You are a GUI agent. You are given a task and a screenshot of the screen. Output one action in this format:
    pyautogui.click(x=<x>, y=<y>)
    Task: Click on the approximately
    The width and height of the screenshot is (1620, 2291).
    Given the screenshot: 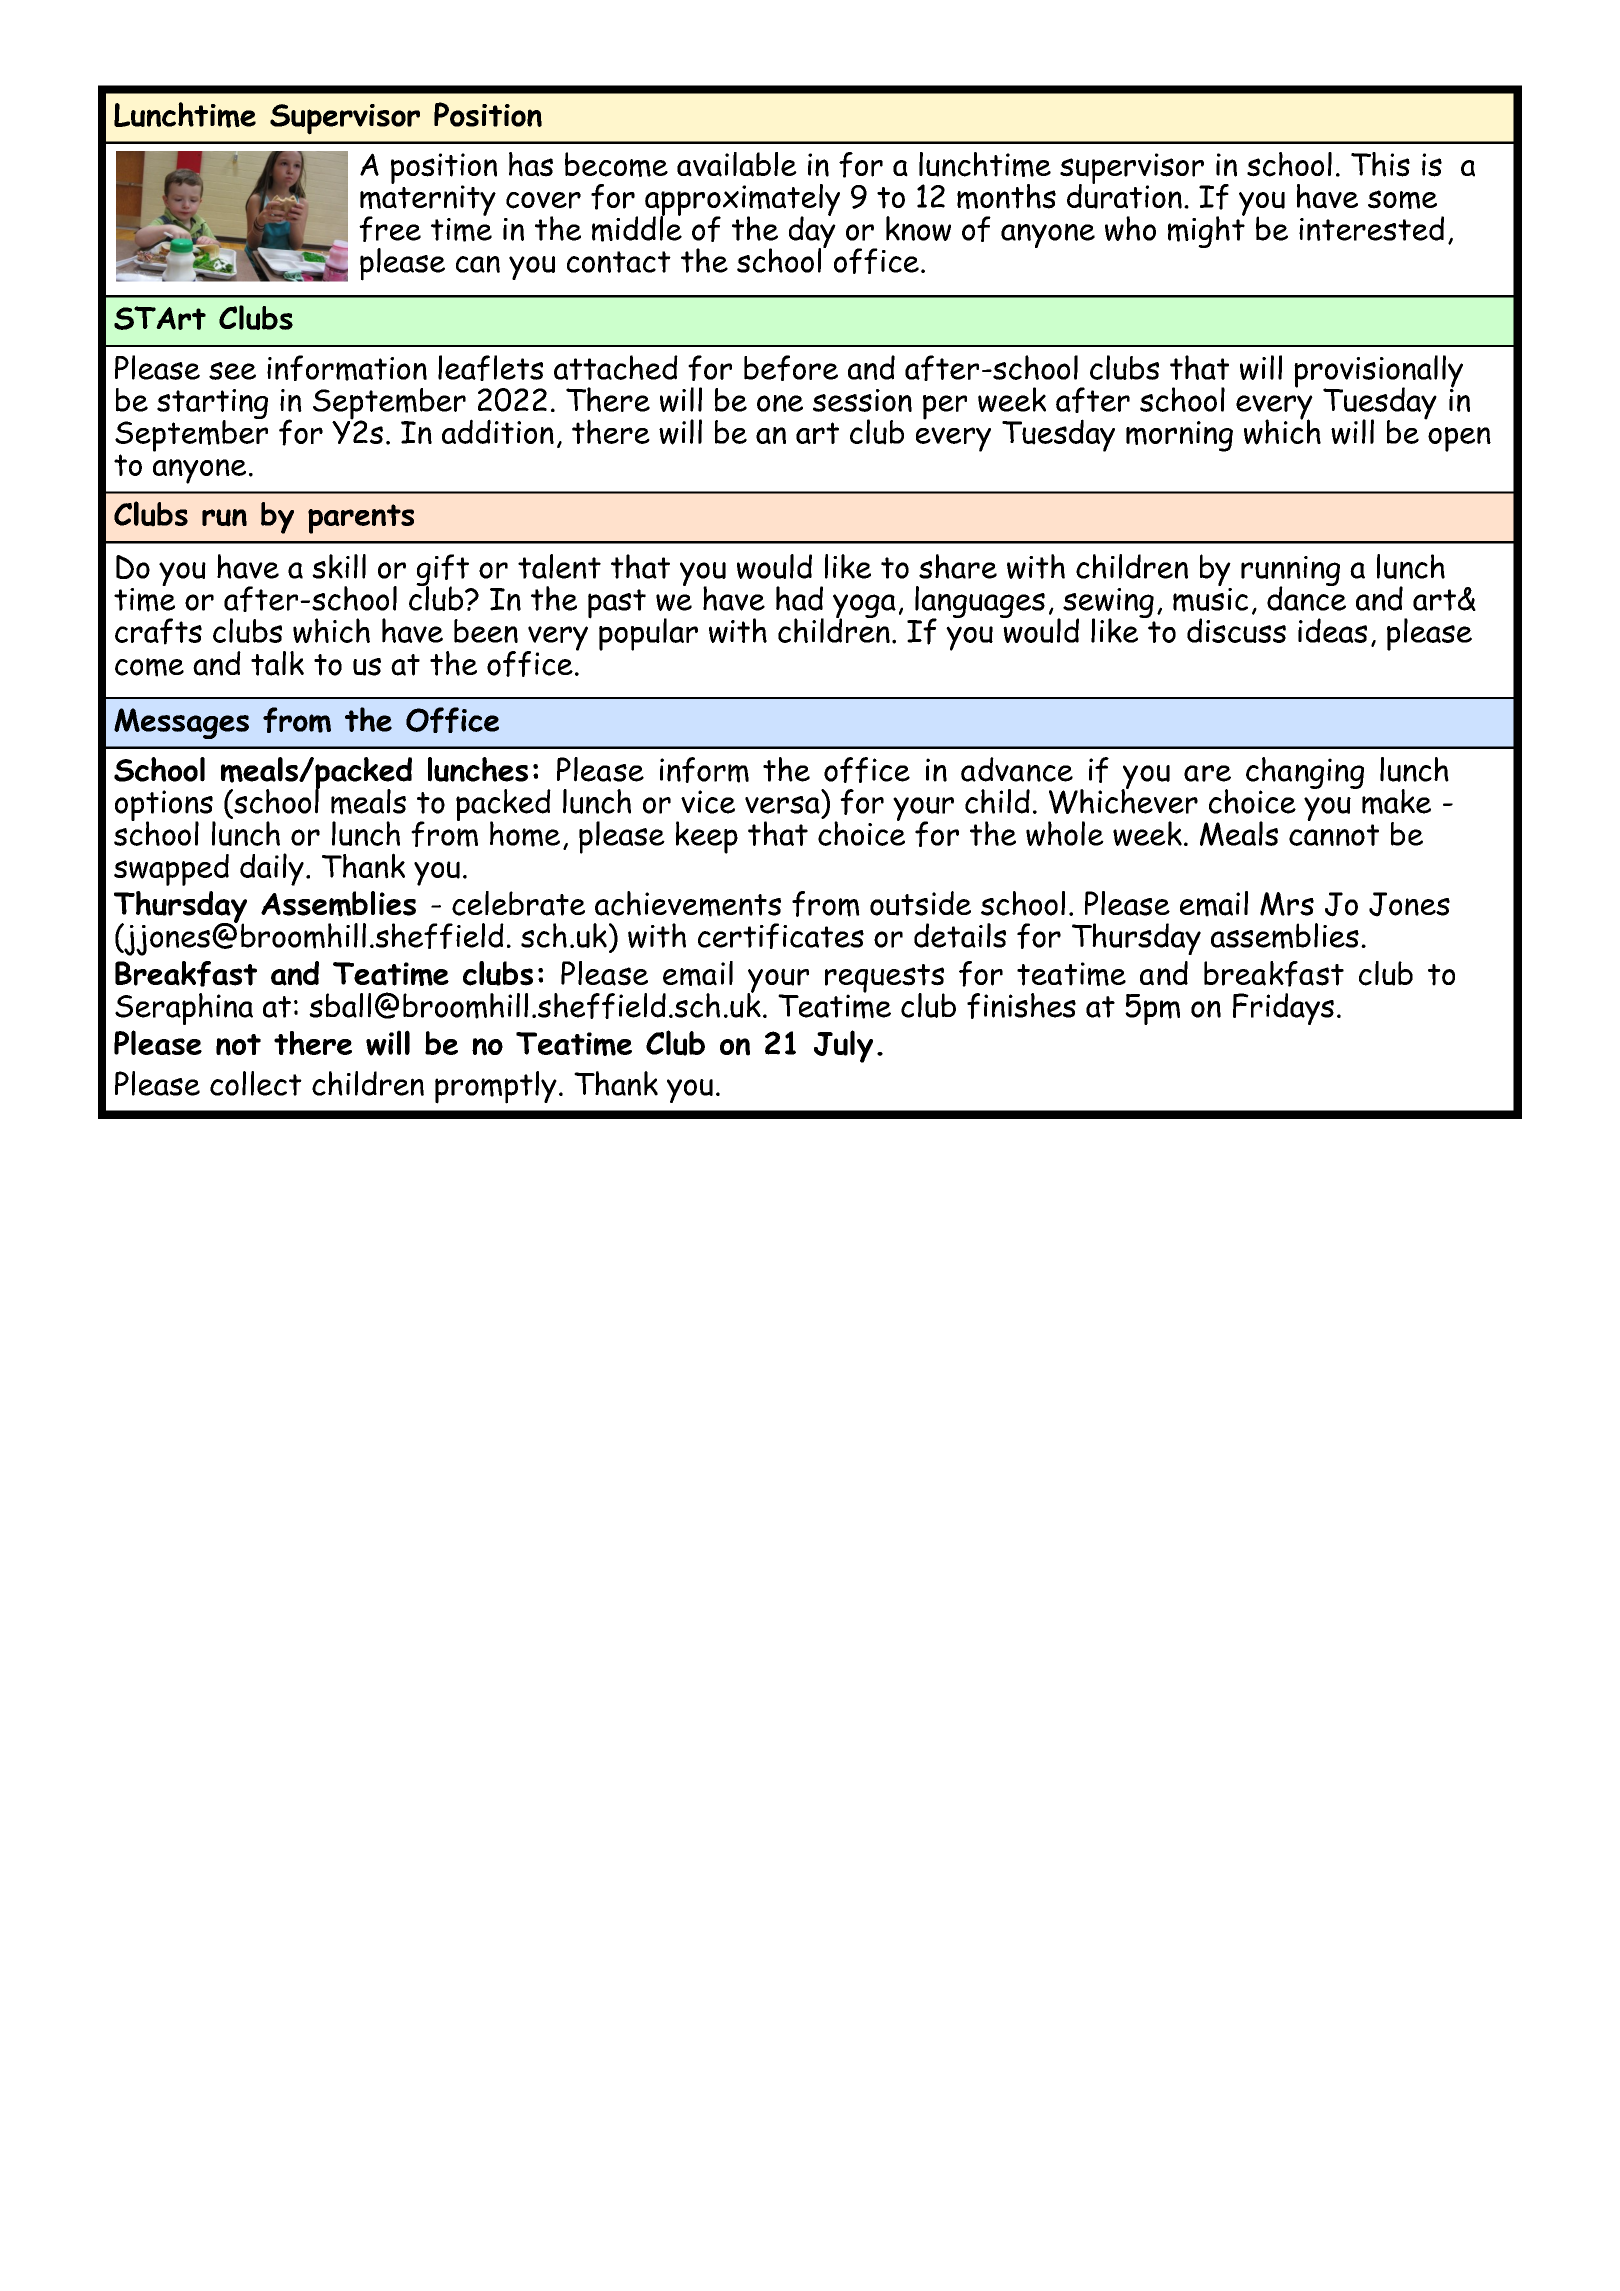 What is the action you would take?
    pyautogui.click(x=742, y=201)
